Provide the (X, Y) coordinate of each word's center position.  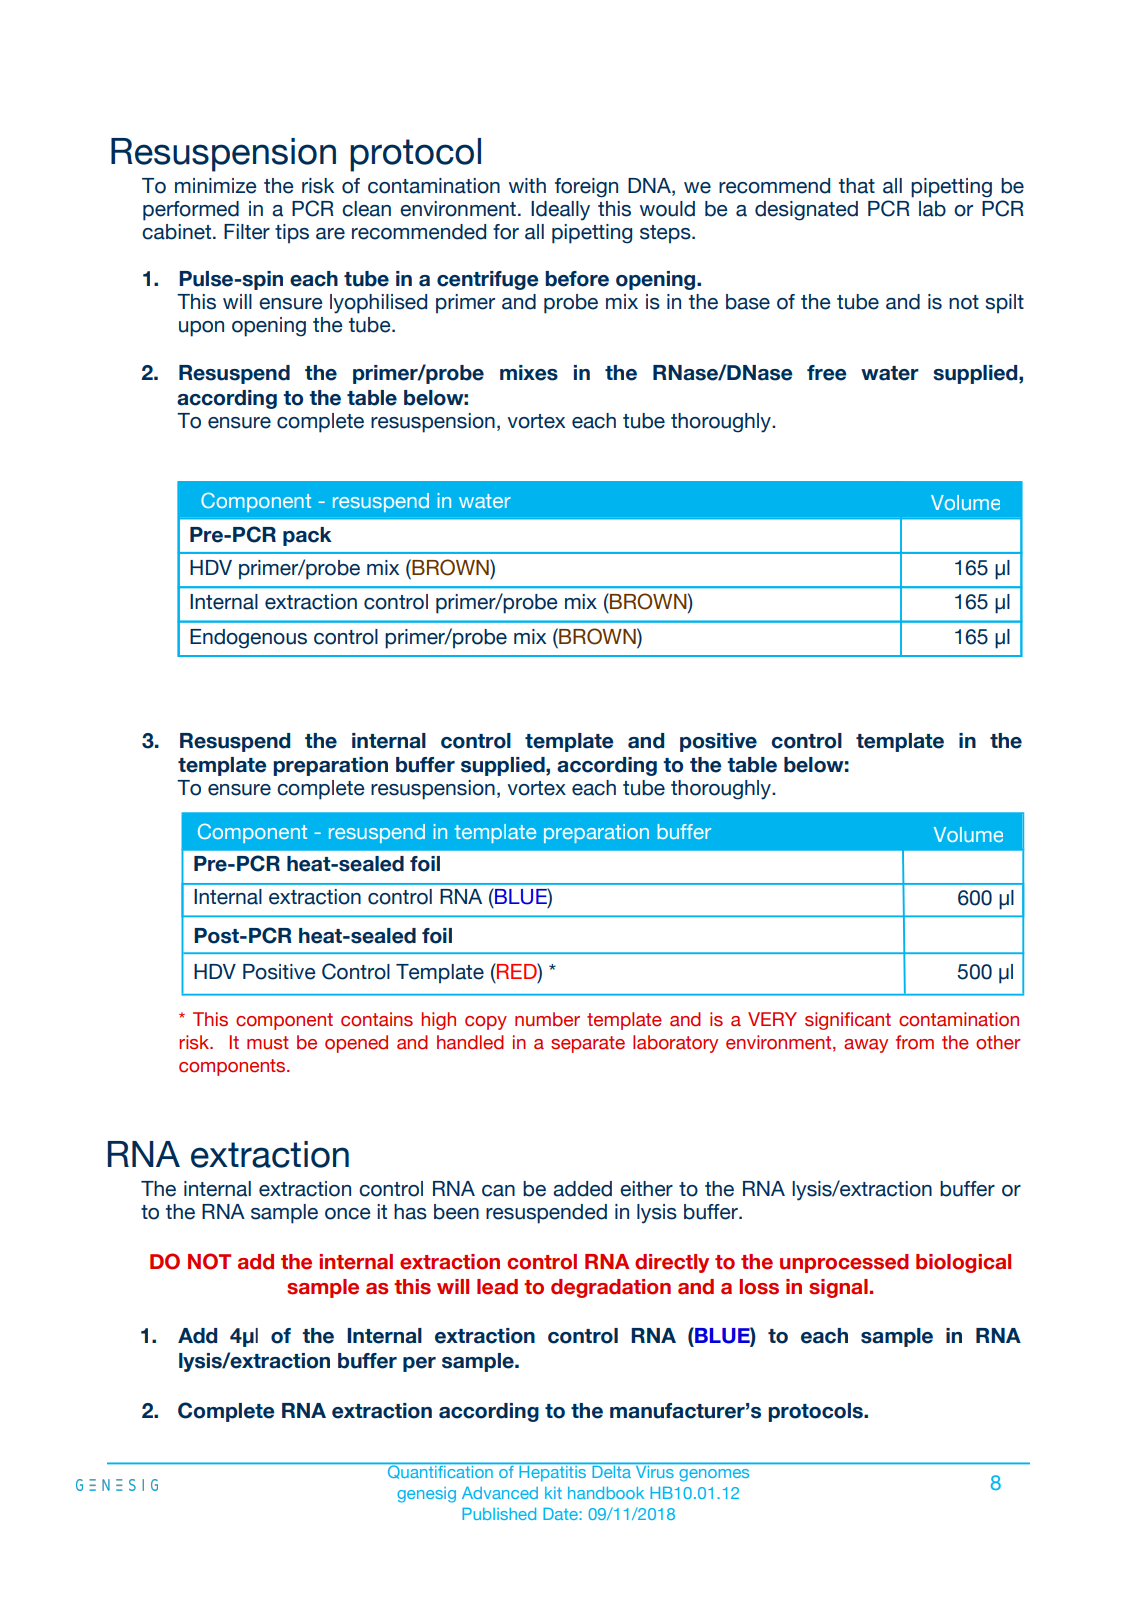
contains (377, 1019)
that (857, 186)
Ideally (560, 211)
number (547, 1019)
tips (292, 234)
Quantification (440, 1471)
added (582, 1189)
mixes (529, 373)
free (827, 373)
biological (963, 1263)
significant (848, 1021)
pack (307, 536)
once (348, 1214)
